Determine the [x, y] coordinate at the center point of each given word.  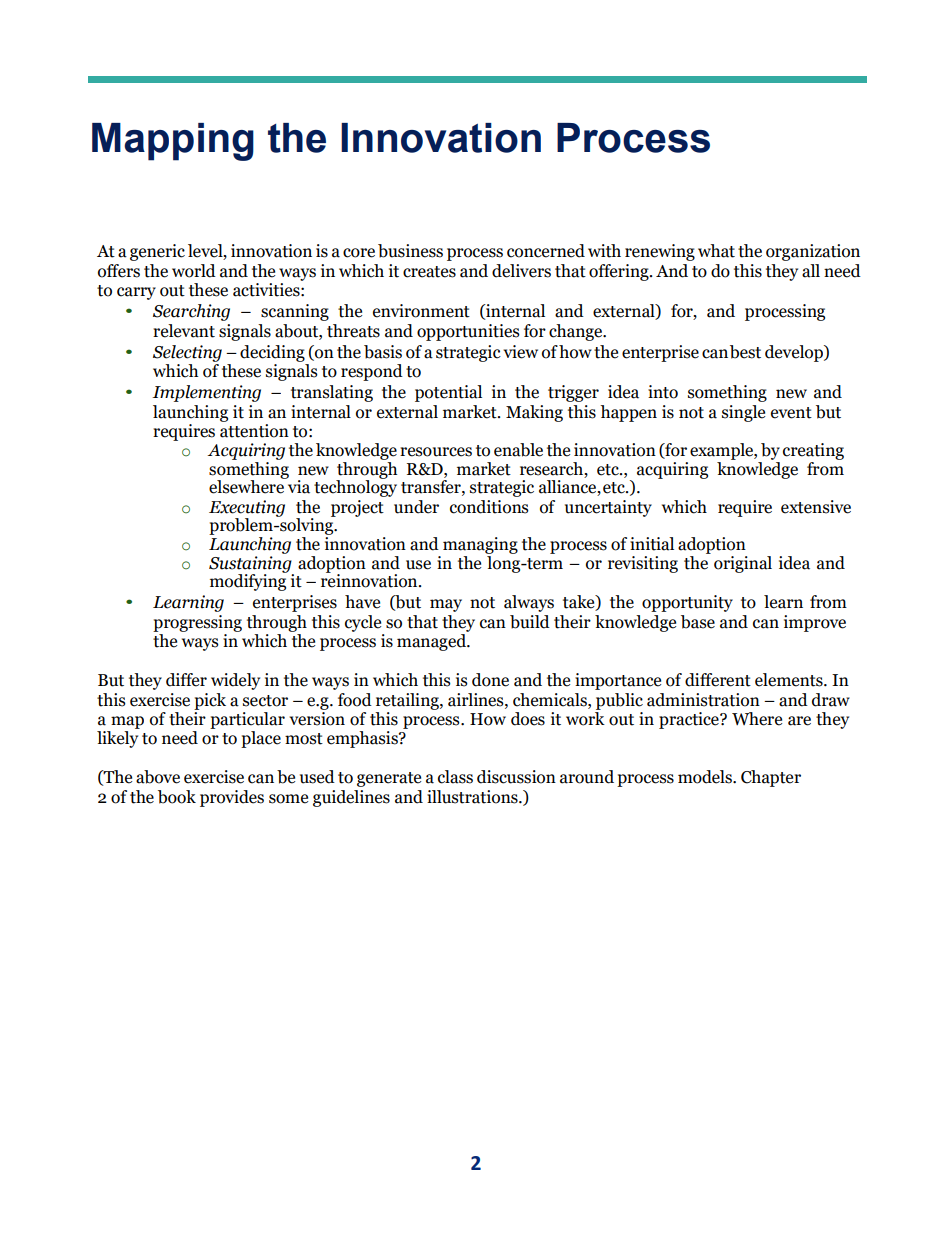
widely [235, 681]
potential [448, 393]
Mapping [173, 142]
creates [429, 272]
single [743, 413]
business [410, 251]
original [743, 564]
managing [480, 547]
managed [433, 642]
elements [790, 680]
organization [813, 252]
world [194, 271]
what [716, 251]
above [158, 777]
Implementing [206, 393]
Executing [247, 509]
